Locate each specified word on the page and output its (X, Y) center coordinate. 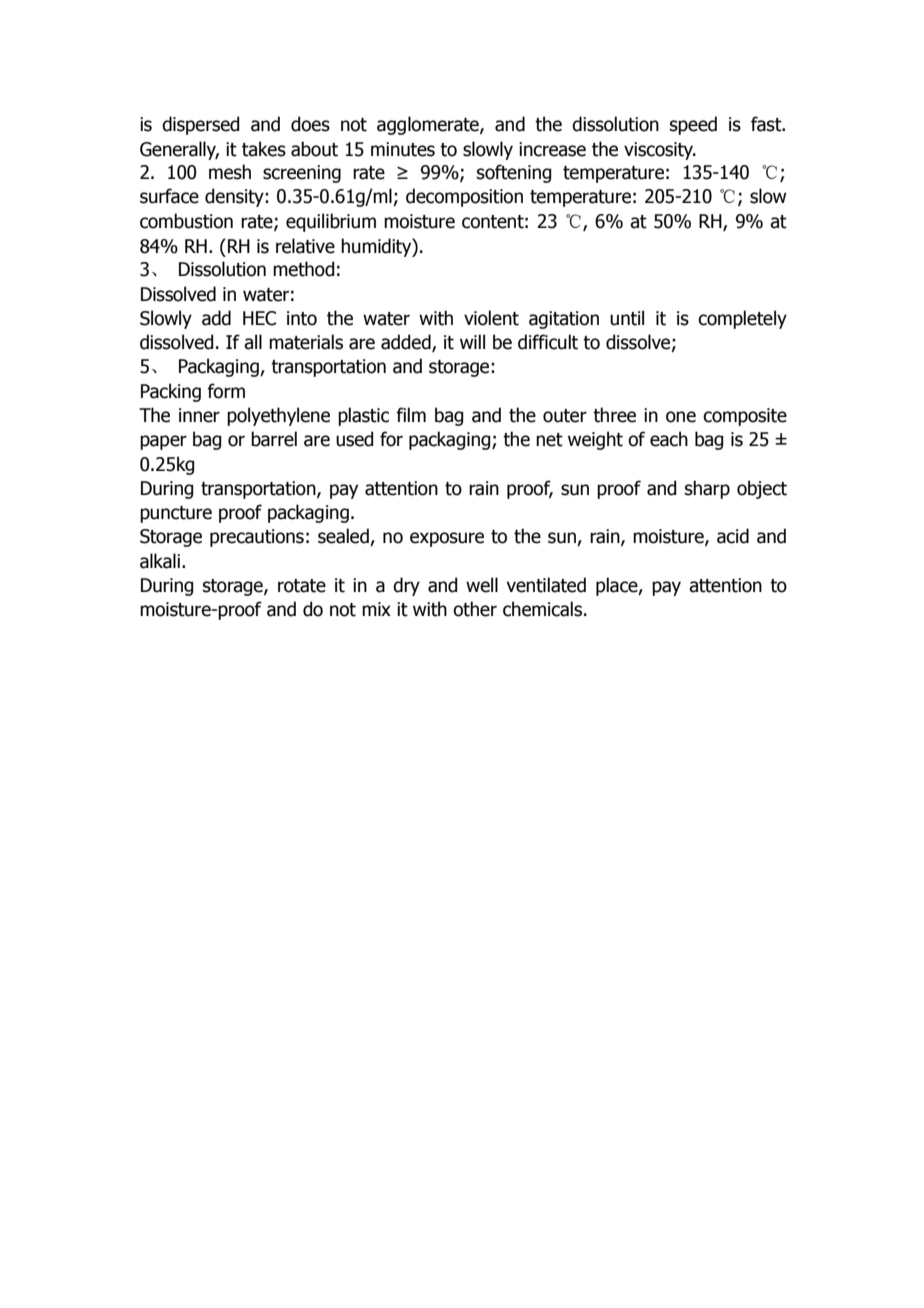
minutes (403, 149)
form (226, 391)
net (549, 440)
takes (264, 149)
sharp (707, 489)
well (482, 585)
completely (742, 319)
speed (693, 125)
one (681, 417)
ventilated (546, 585)
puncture (176, 514)
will (472, 341)
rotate (302, 586)
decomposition (464, 197)
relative (305, 246)
